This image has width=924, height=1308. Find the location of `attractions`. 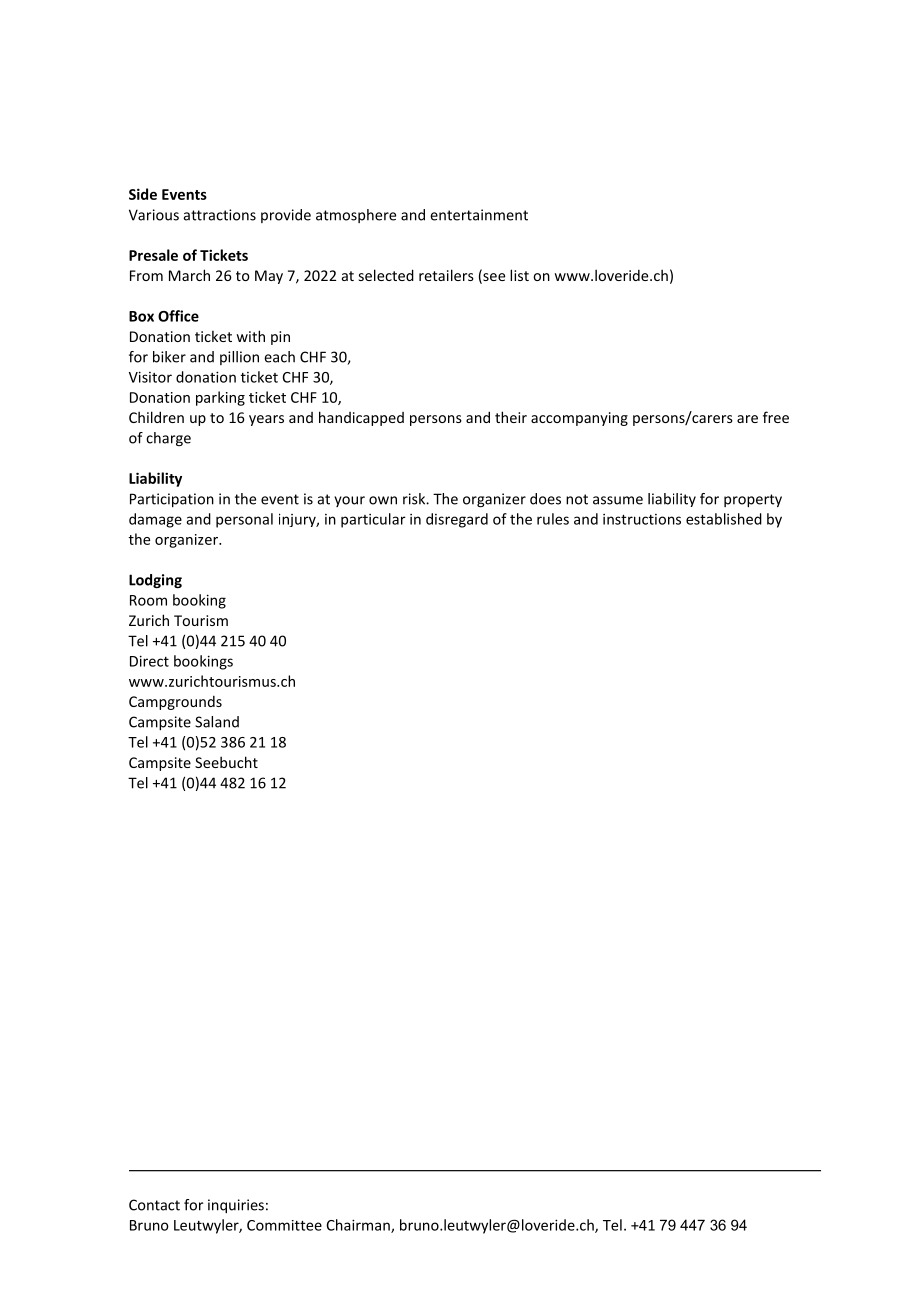

attractions is located at coordinates (220, 215).
